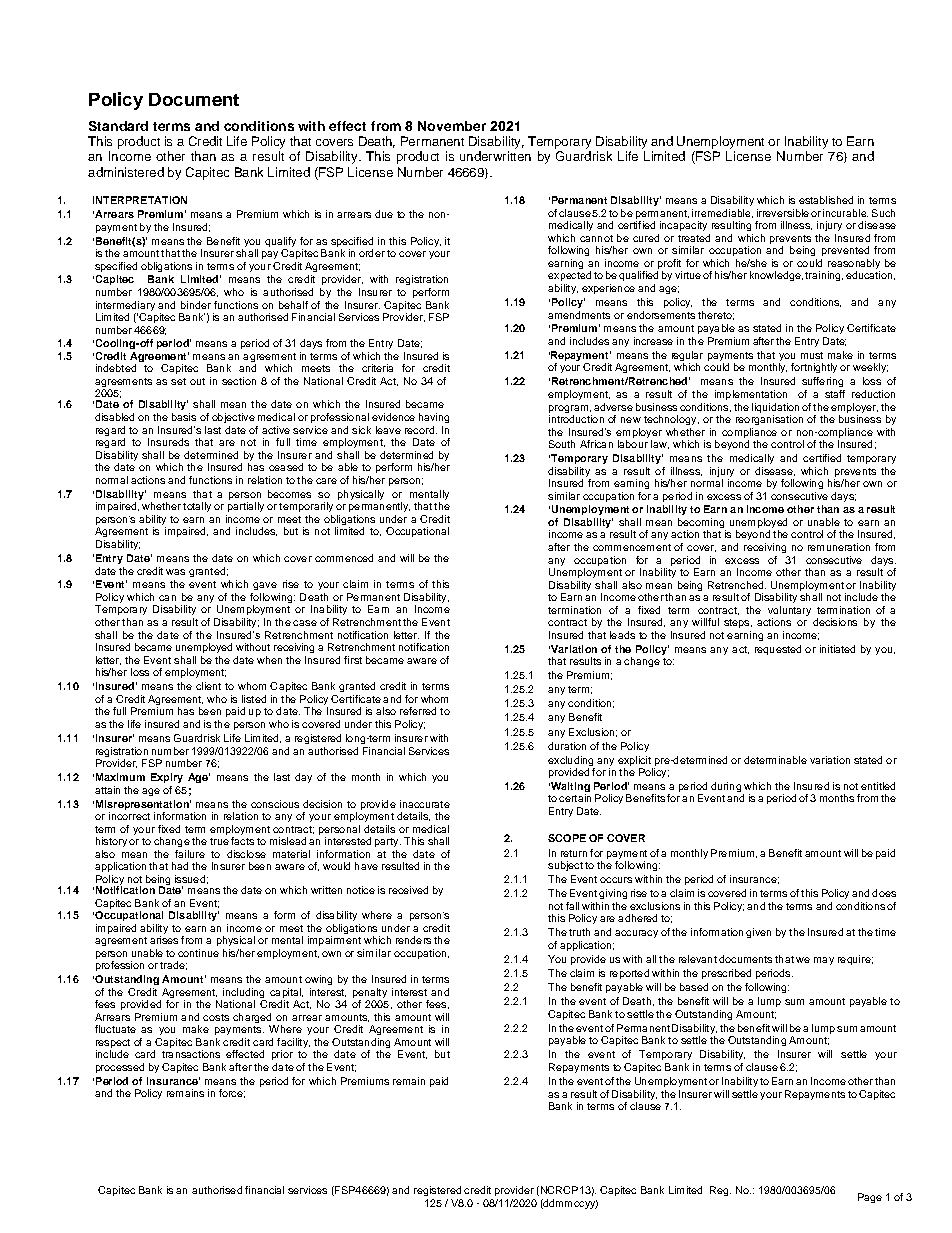 The image size is (952, 1233). What do you see at coordinates (778, 650) in the screenshot?
I see `requested` at bounding box center [778, 650].
